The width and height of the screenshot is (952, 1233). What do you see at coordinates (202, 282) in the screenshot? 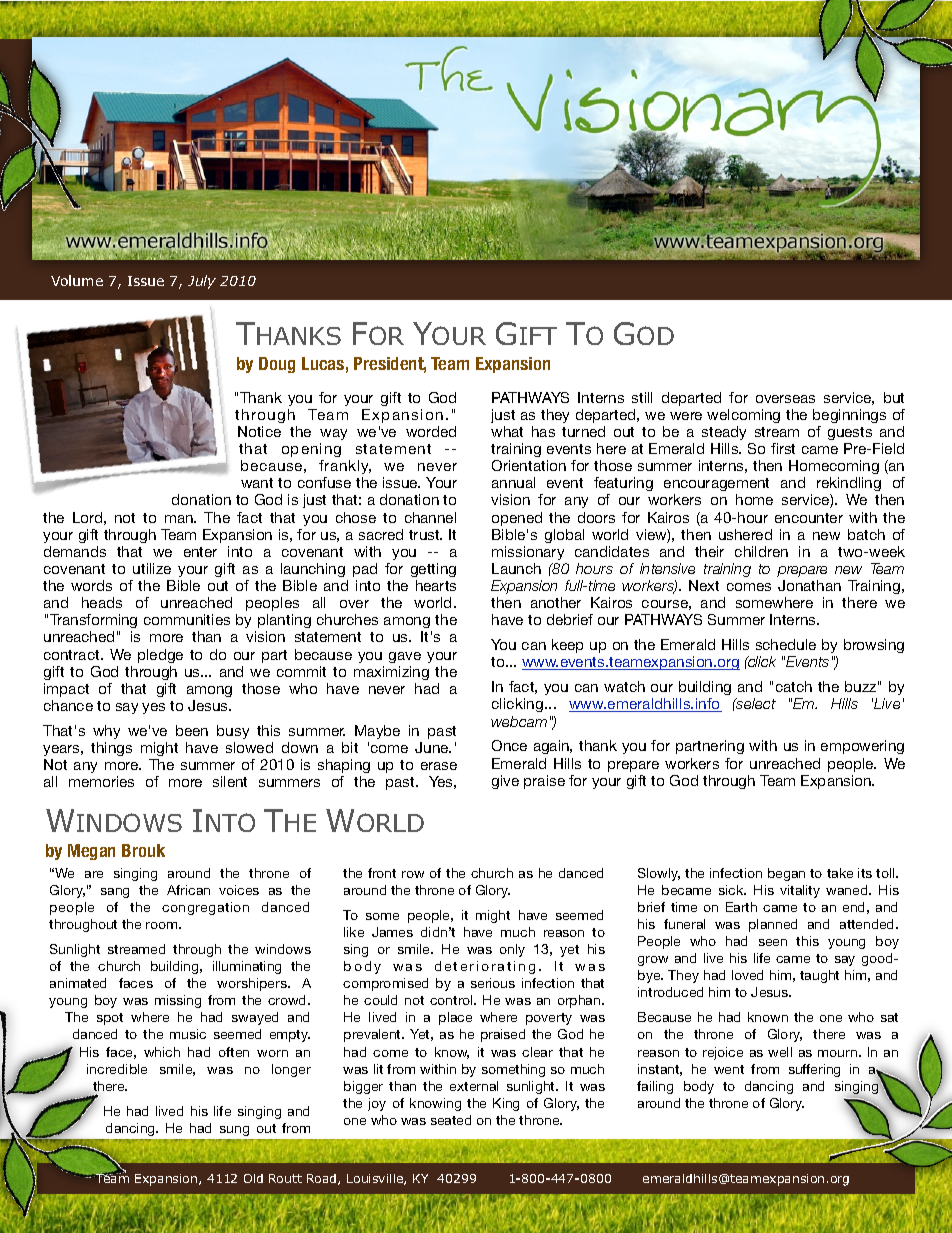
I see `July` at bounding box center [202, 282].
